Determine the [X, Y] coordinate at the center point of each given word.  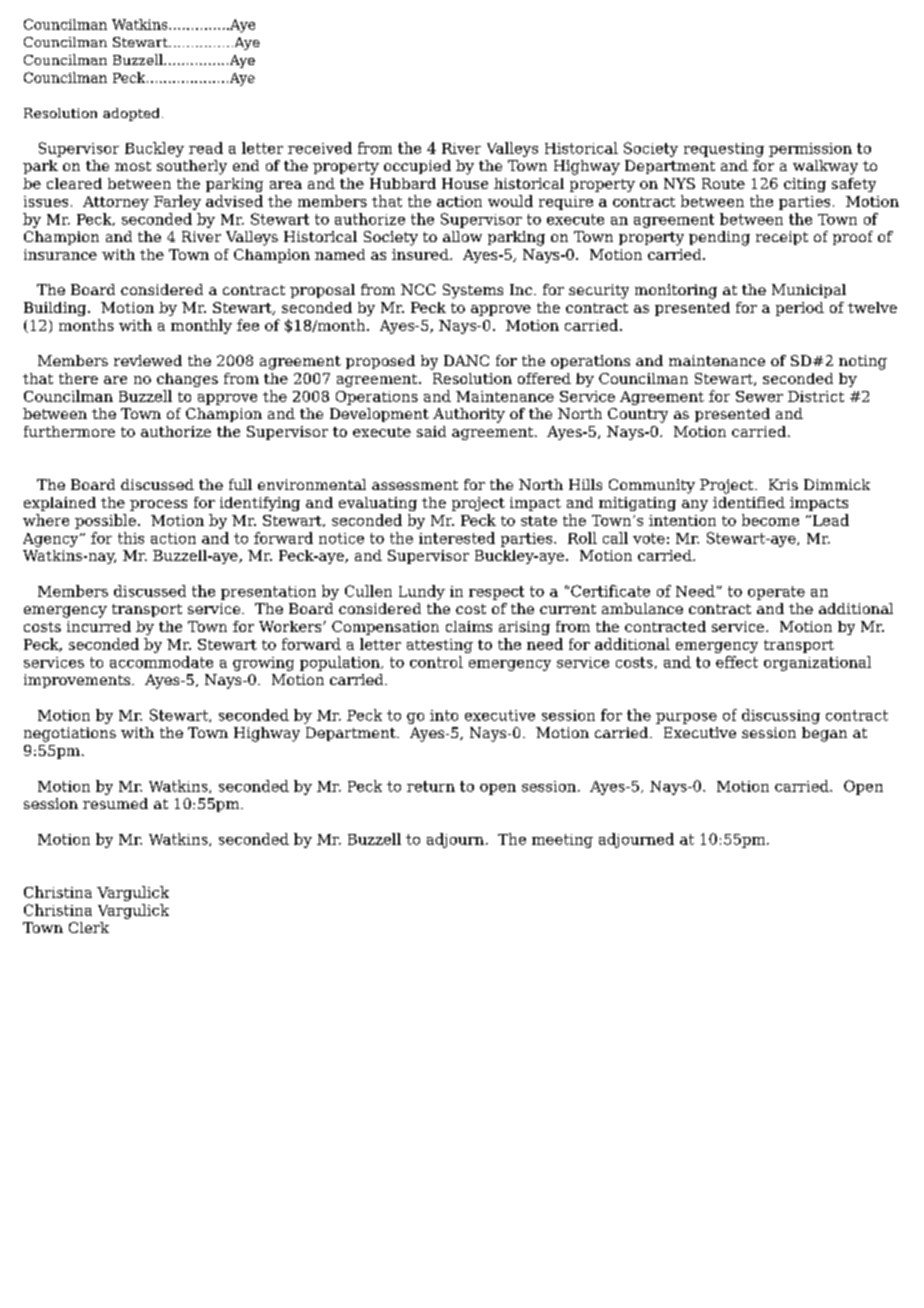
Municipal [809, 291]
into [444, 715]
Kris [783, 484]
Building [56, 309]
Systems [473, 291]
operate [776, 593]
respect [496, 593]
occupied [417, 167]
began [824, 734]
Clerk [89, 927]
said [431, 431]
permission [810, 150]
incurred [99, 626]
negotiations [70, 734]
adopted [131, 114]
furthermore [69, 431]
